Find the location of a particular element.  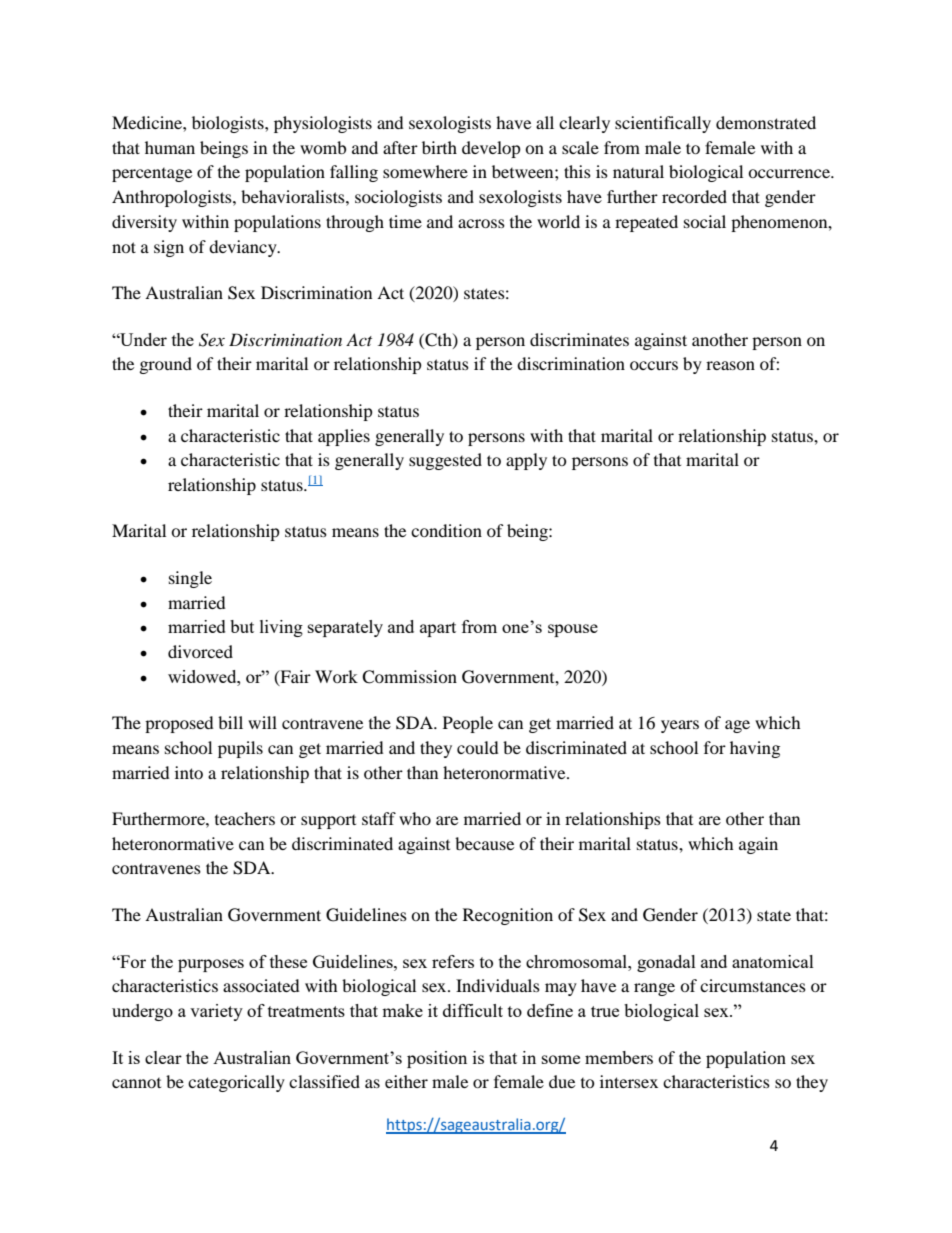

biologists is located at coordinates (229, 124).
